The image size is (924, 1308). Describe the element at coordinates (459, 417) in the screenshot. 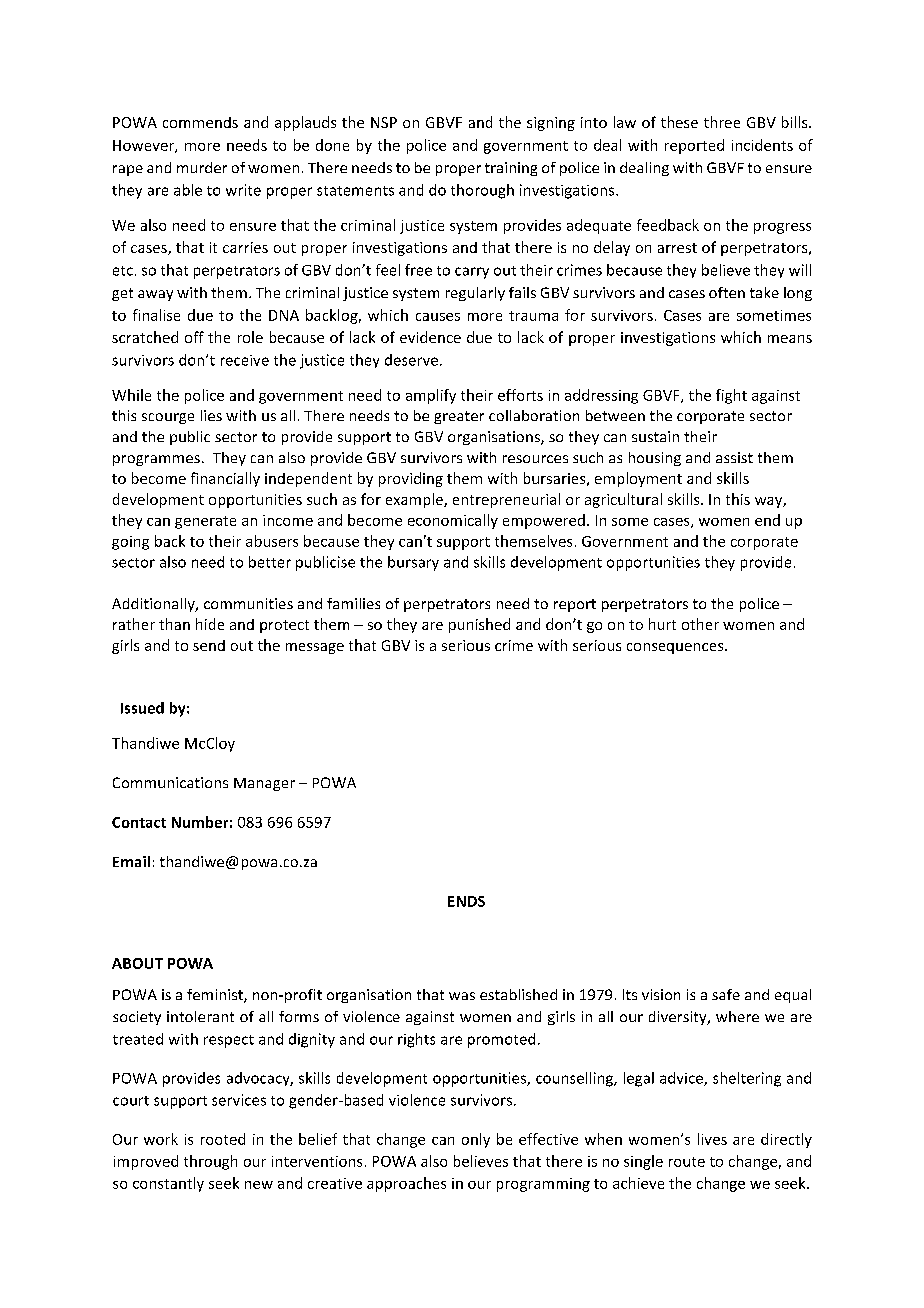

I see `greater` at that location.
